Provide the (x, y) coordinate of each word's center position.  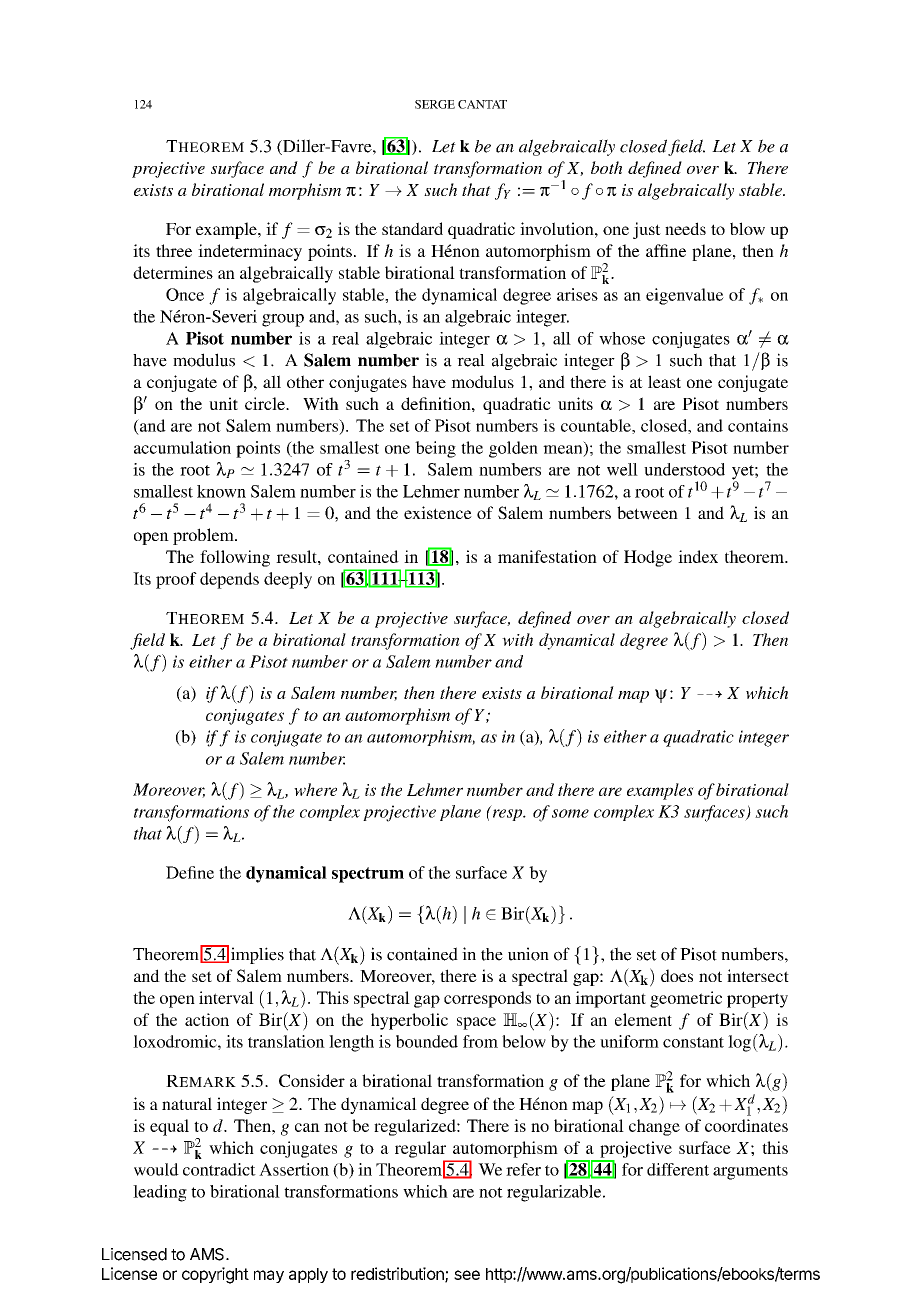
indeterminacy (250, 252)
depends (229, 580)
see (467, 1275)
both (606, 167)
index (698, 556)
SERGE (435, 104)
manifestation (547, 556)
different (678, 1169)
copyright (215, 1275)
